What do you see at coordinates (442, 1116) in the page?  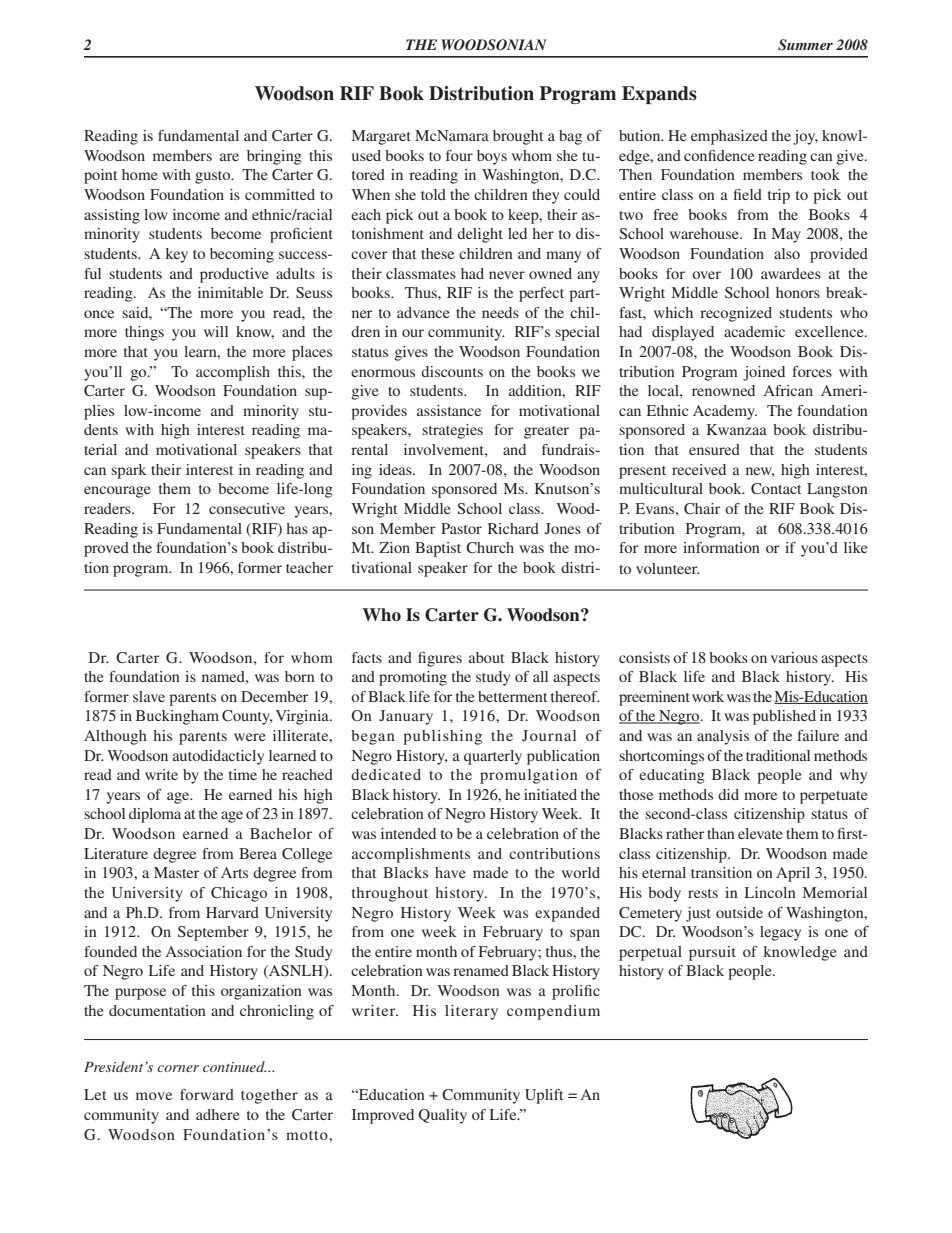 I see `Quality` at bounding box center [442, 1116].
